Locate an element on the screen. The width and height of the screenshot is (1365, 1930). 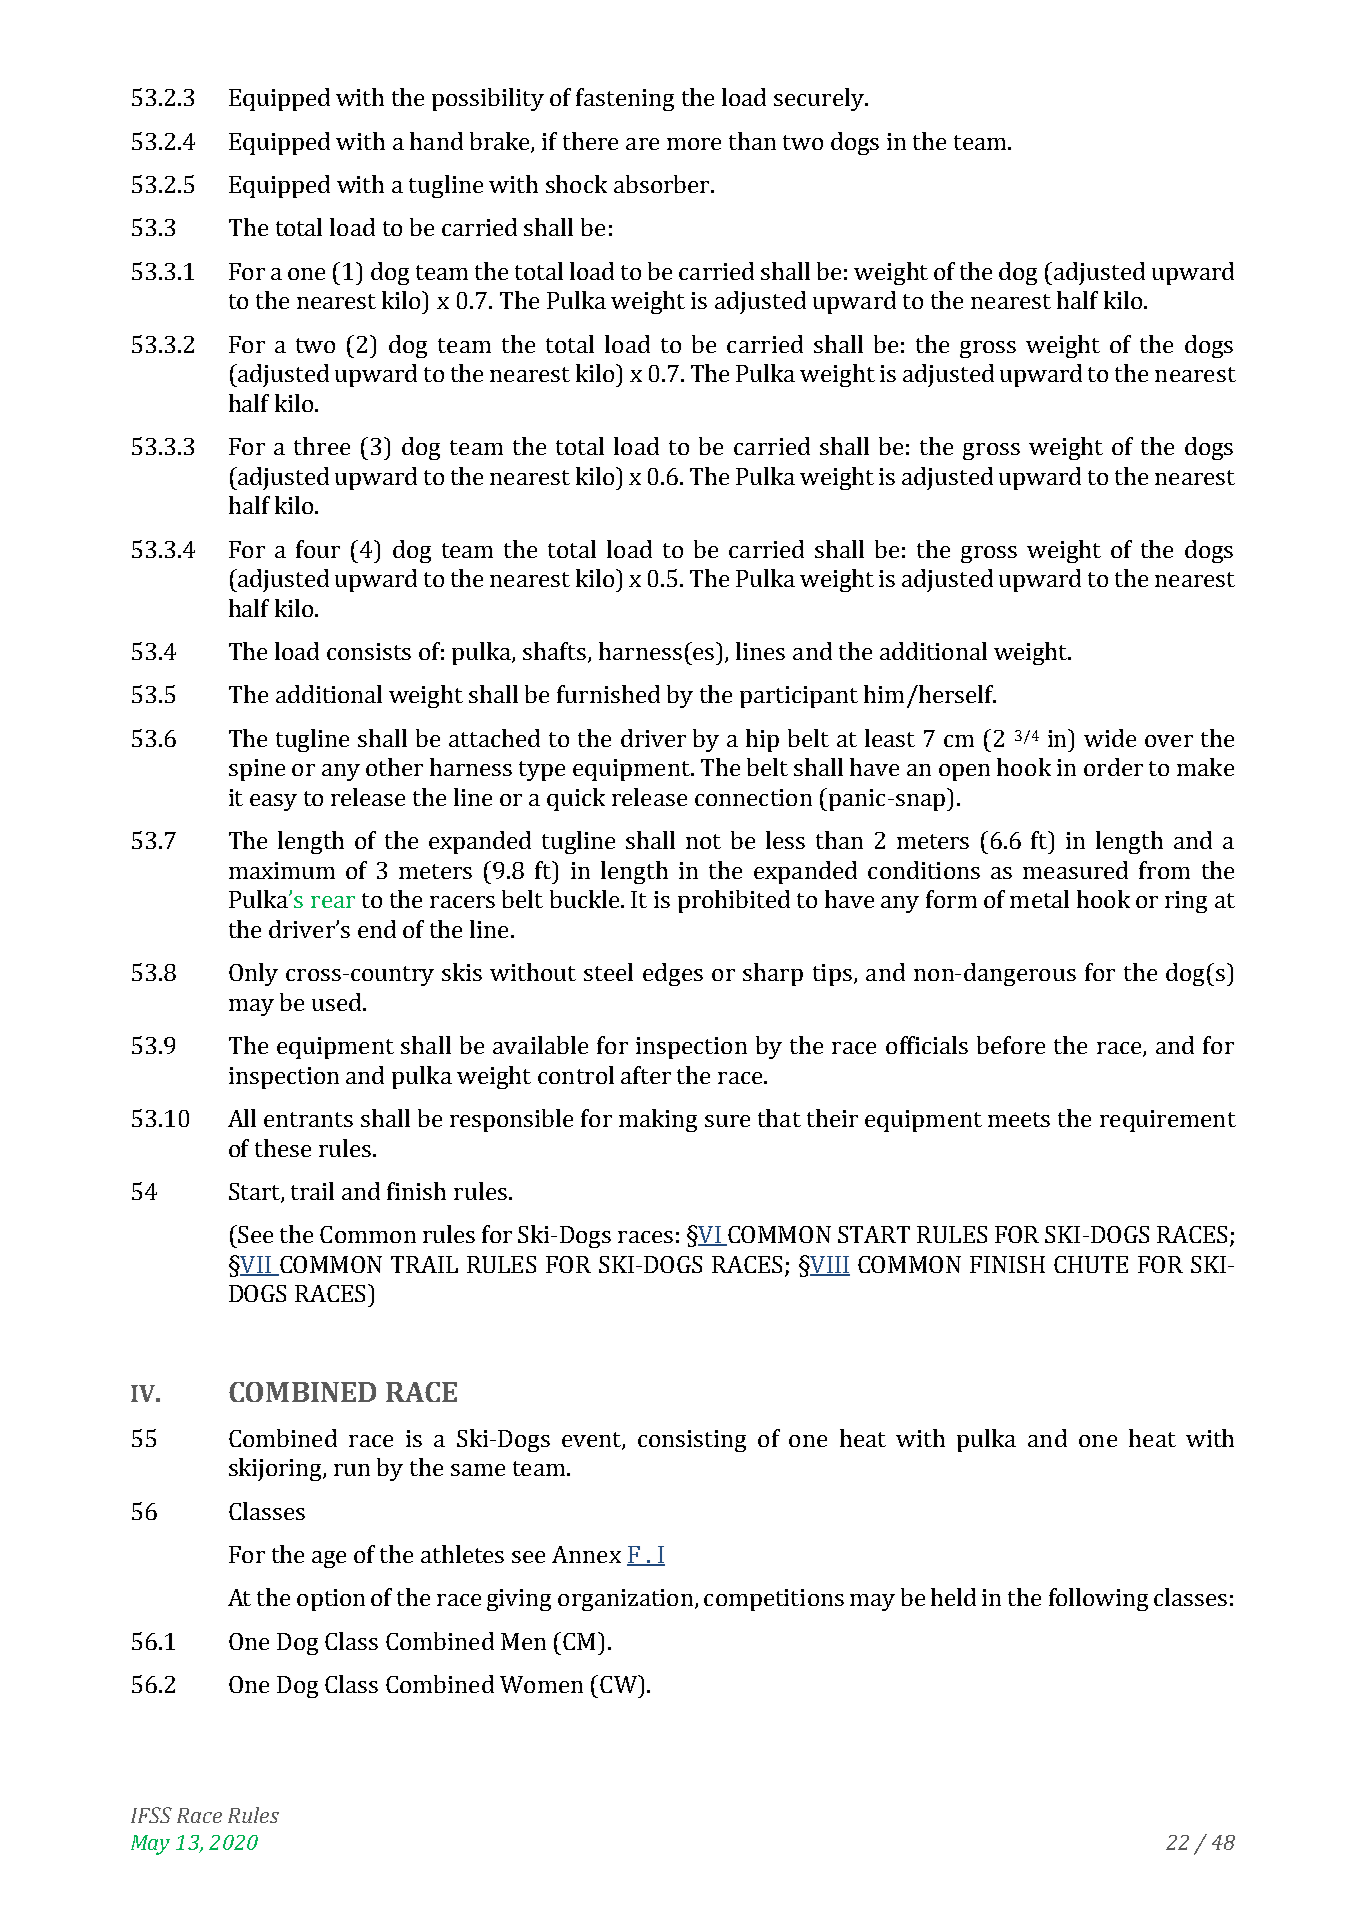
that is located at coordinates (779, 1118).
